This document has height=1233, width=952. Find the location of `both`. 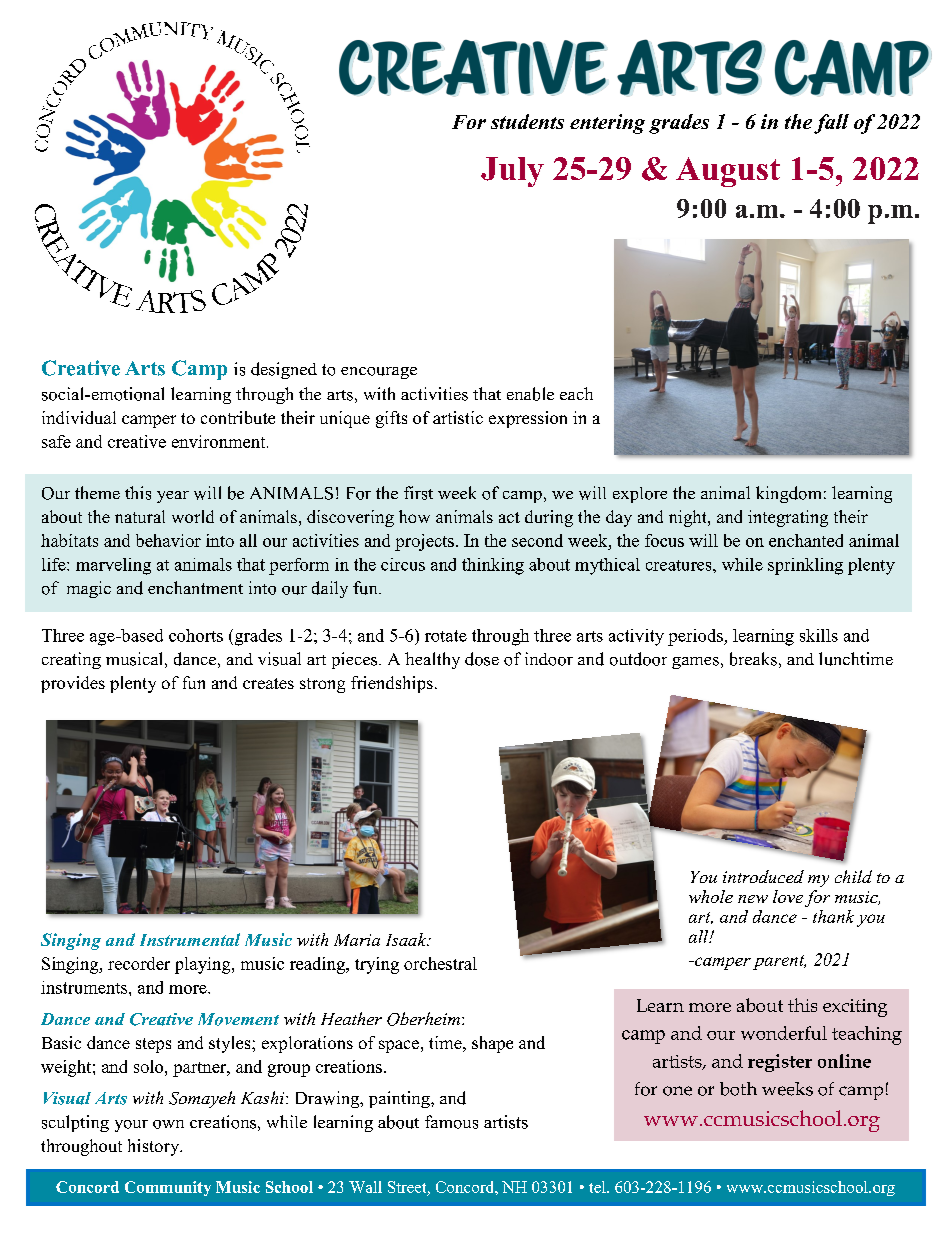

both is located at coordinates (738, 1089).
